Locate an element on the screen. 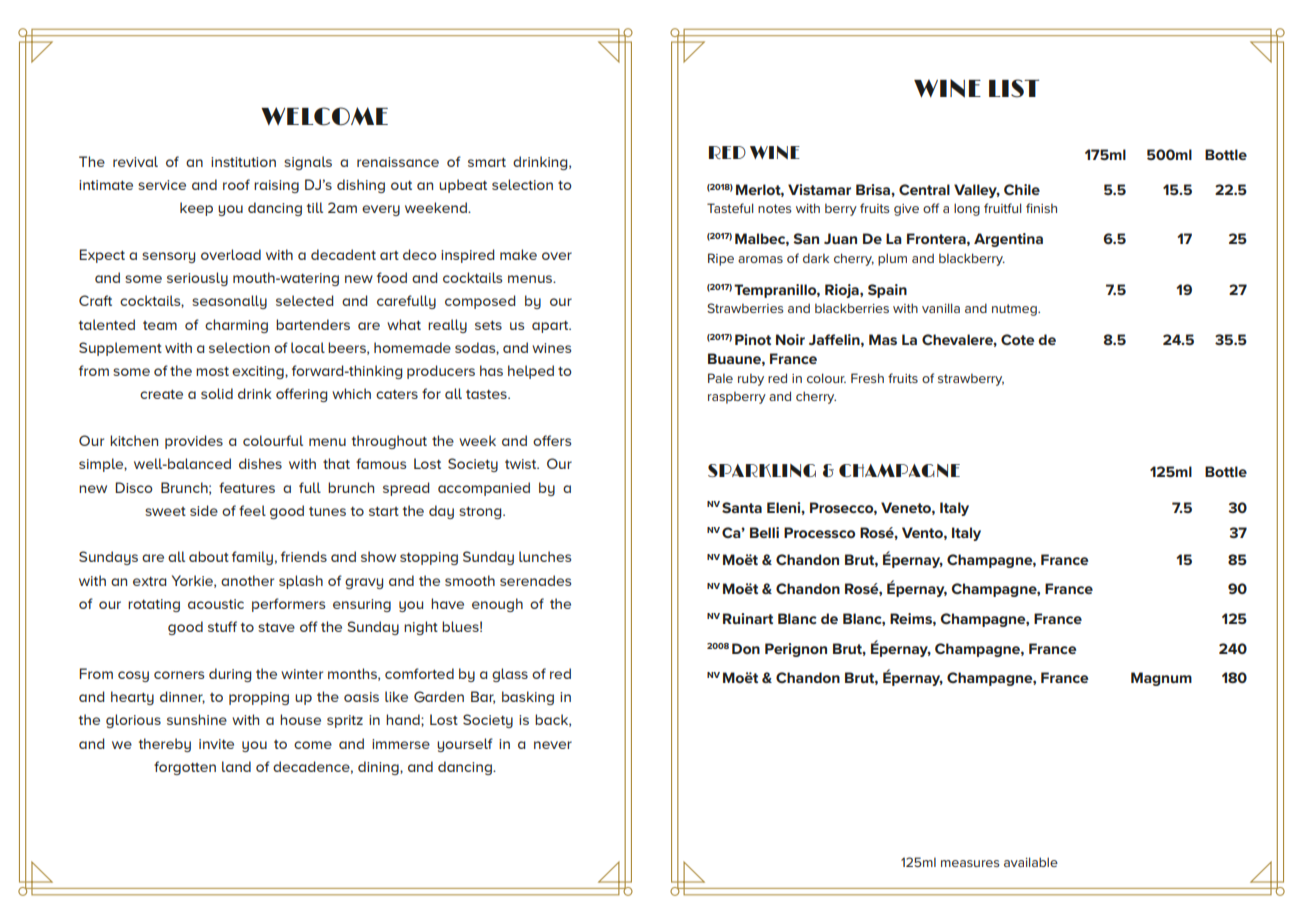 The width and height of the screenshot is (1303, 924). LIST is located at coordinates (1014, 88).
